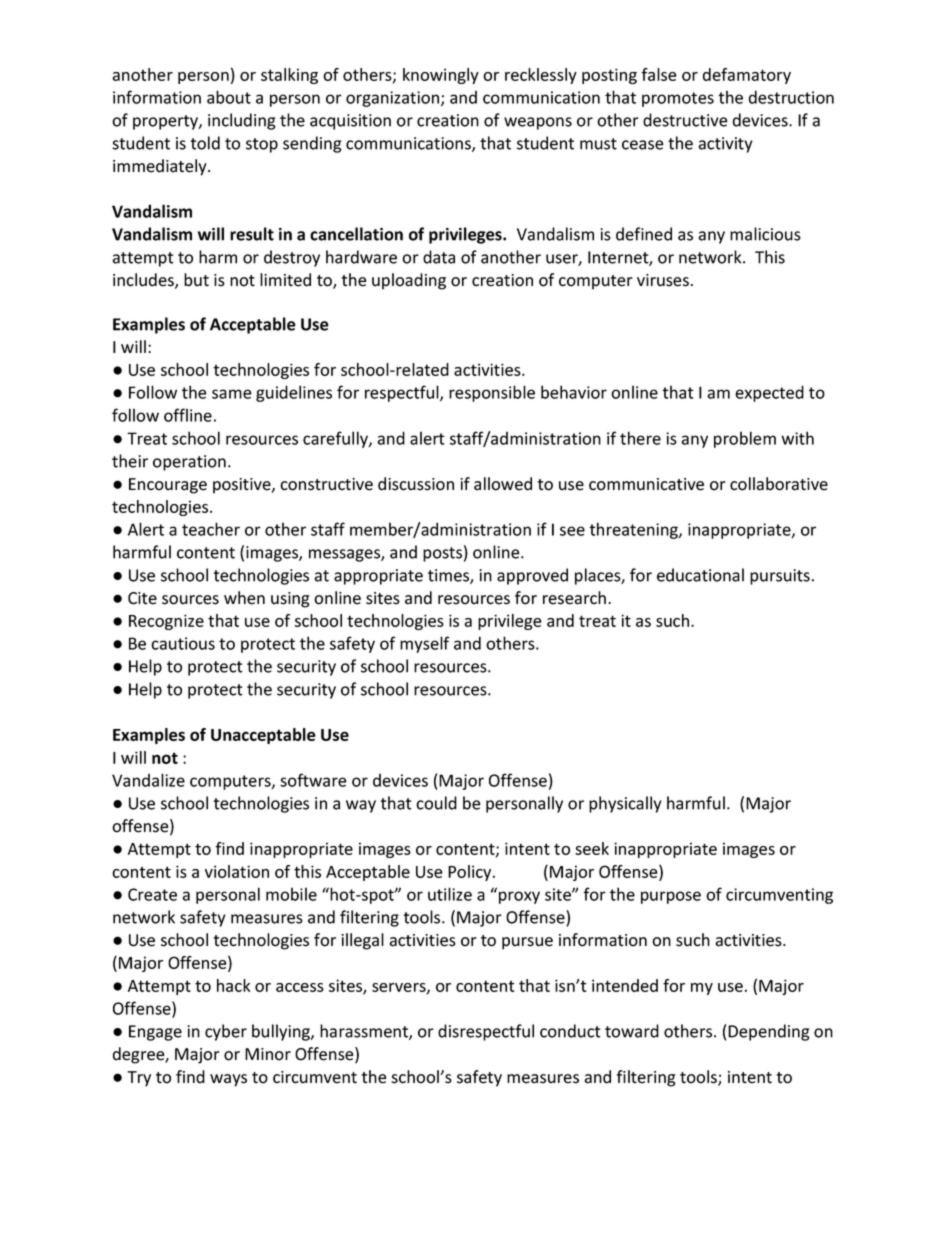 The image size is (952, 1233). Describe the element at coordinates (685, 120) in the document. I see `destructive` at that location.
